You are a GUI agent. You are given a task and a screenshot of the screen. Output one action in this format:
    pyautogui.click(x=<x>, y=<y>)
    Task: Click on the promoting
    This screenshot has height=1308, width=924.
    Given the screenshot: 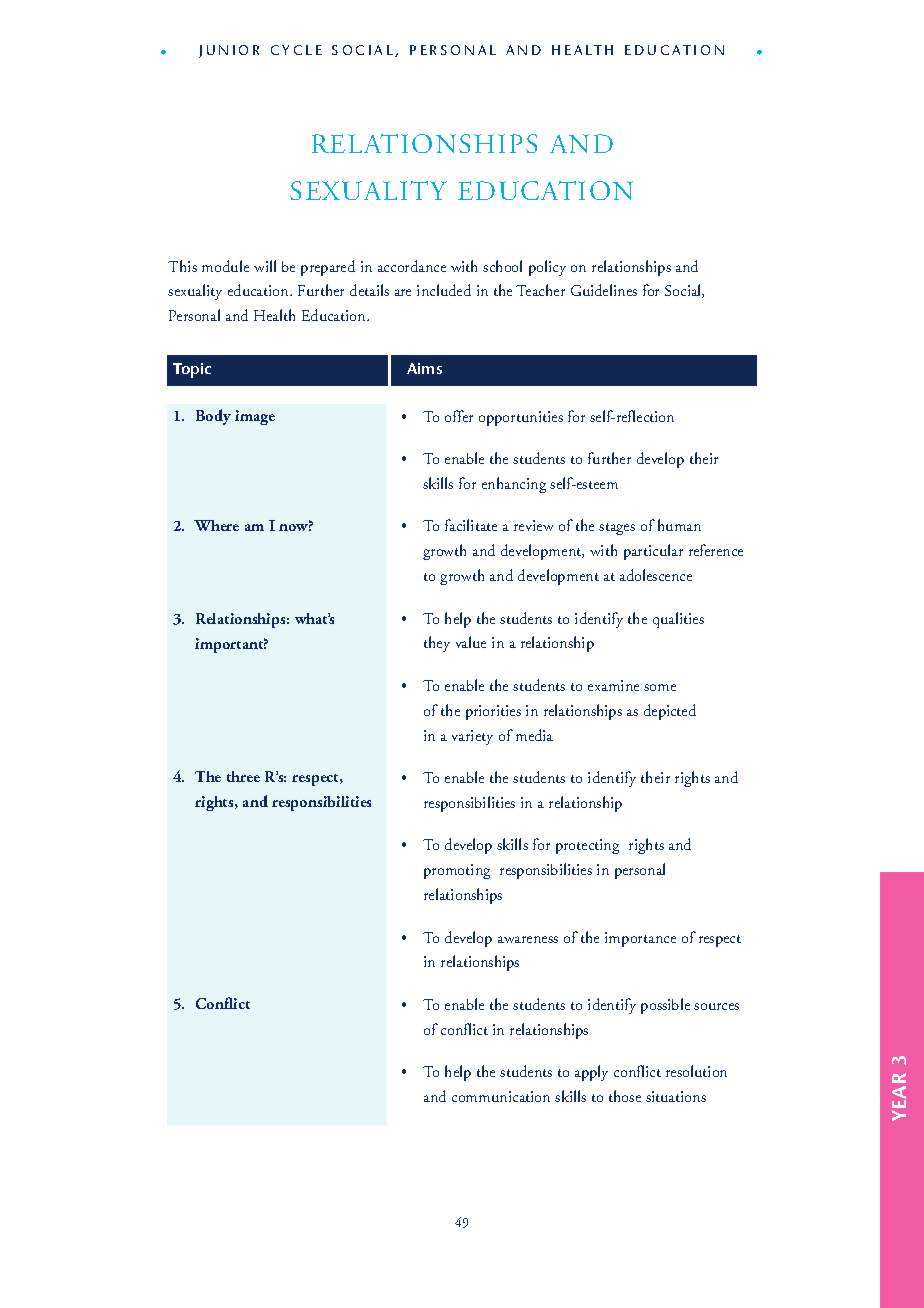 What is the action you would take?
    pyautogui.click(x=457, y=871)
